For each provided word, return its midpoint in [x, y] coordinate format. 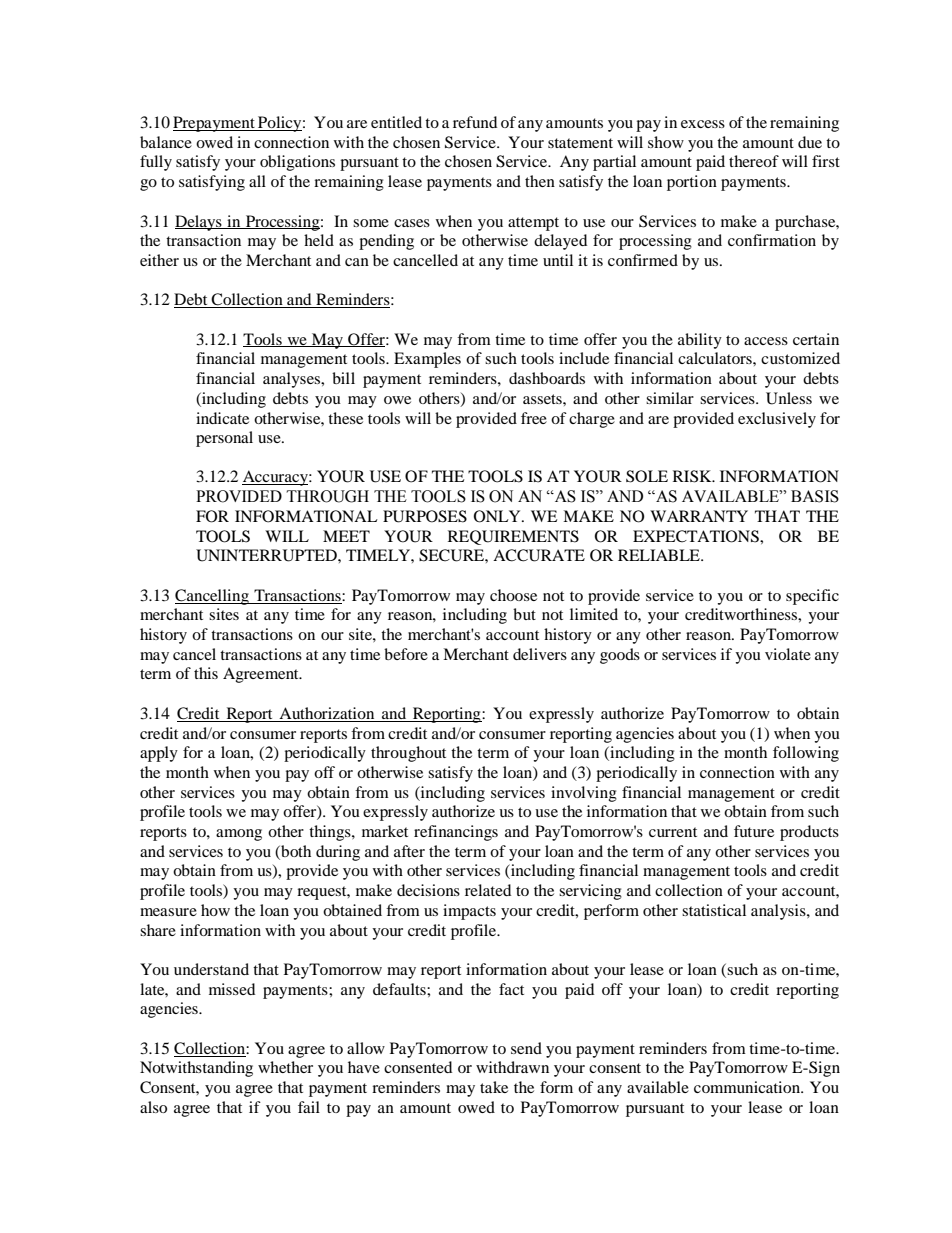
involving [584, 794]
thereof [754, 161]
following [806, 754]
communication [748, 1087]
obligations [297, 163]
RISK [693, 476]
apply [159, 754]
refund [475, 122]
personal [224, 439]
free [534, 418]
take [494, 1087]
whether [285, 1067]
